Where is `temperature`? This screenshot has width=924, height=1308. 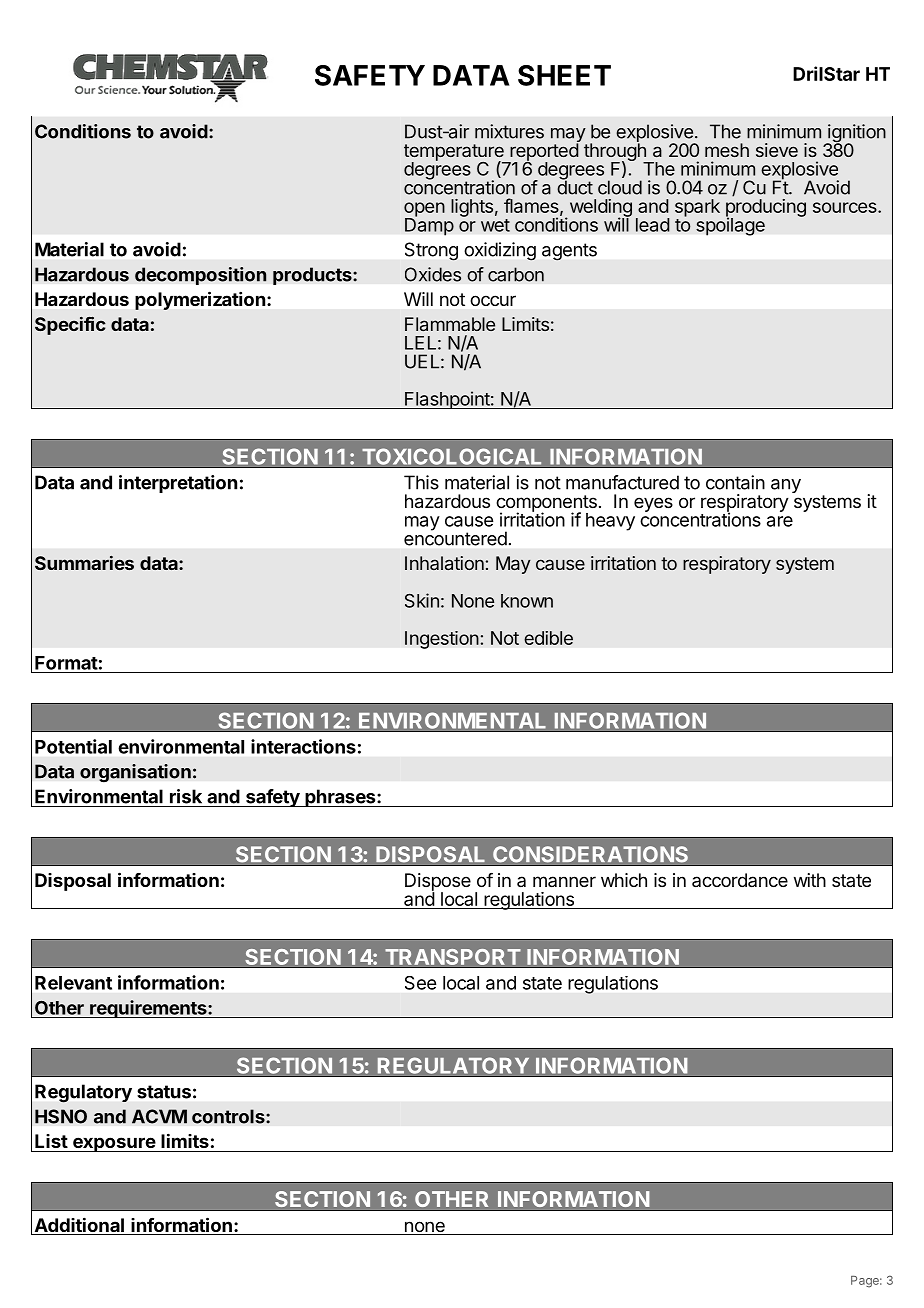 temperature is located at coordinates (455, 153).
